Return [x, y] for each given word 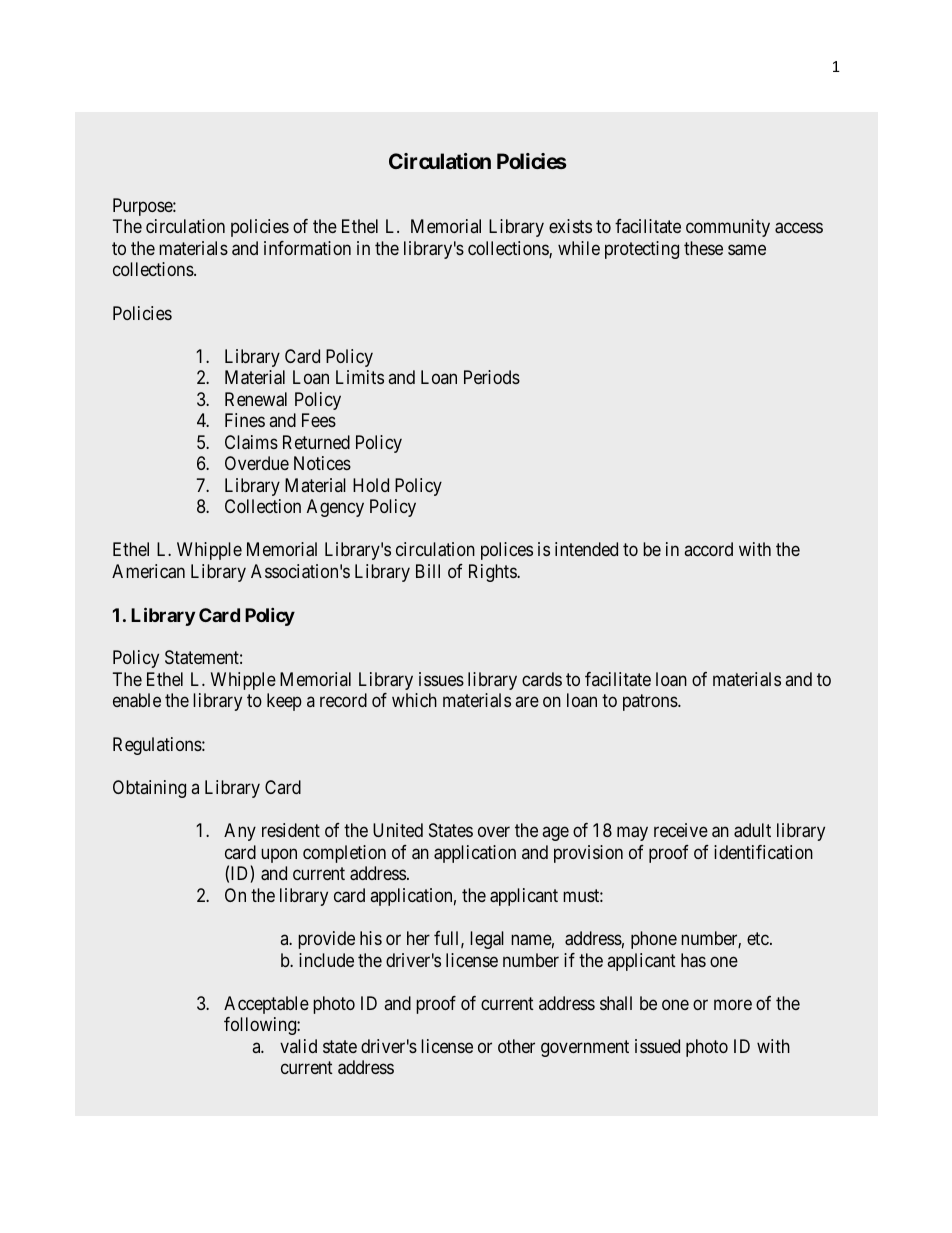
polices [507, 551]
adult [752, 830]
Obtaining [149, 789]
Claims [251, 442]
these [703, 248]
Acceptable [266, 1005]
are [527, 702]
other [516, 1046]
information [307, 248]
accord [708, 549]
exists [570, 226]
